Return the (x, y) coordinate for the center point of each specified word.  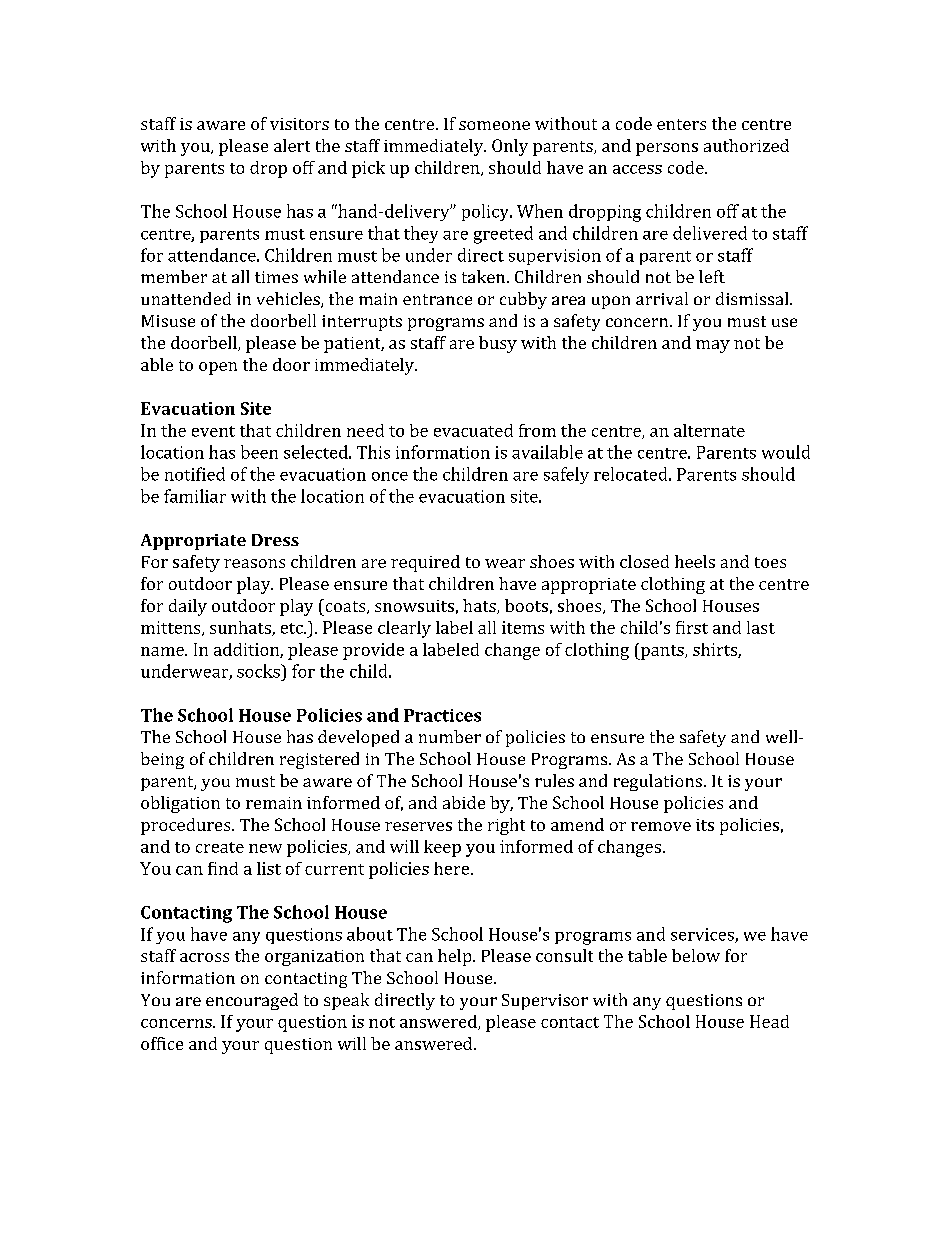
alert (292, 145)
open (218, 368)
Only (510, 147)
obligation (180, 804)
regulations (658, 782)
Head (769, 1021)
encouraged (252, 1001)
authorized (746, 145)
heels (695, 561)
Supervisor (545, 1002)
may (713, 346)
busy (498, 344)
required (425, 563)
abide (464, 802)
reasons (254, 563)
